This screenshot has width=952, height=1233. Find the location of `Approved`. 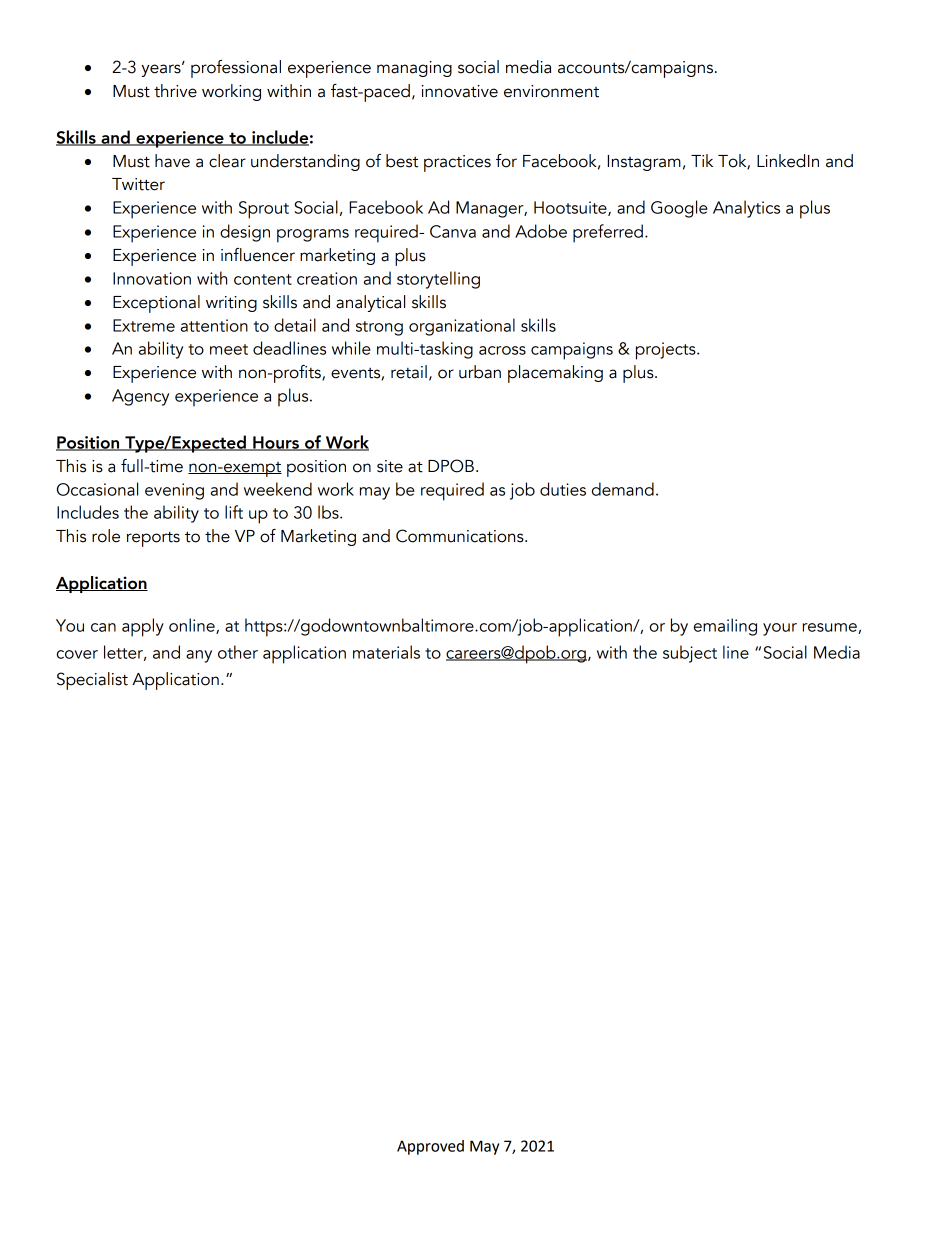

Approved is located at coordinates (430, 1147).
